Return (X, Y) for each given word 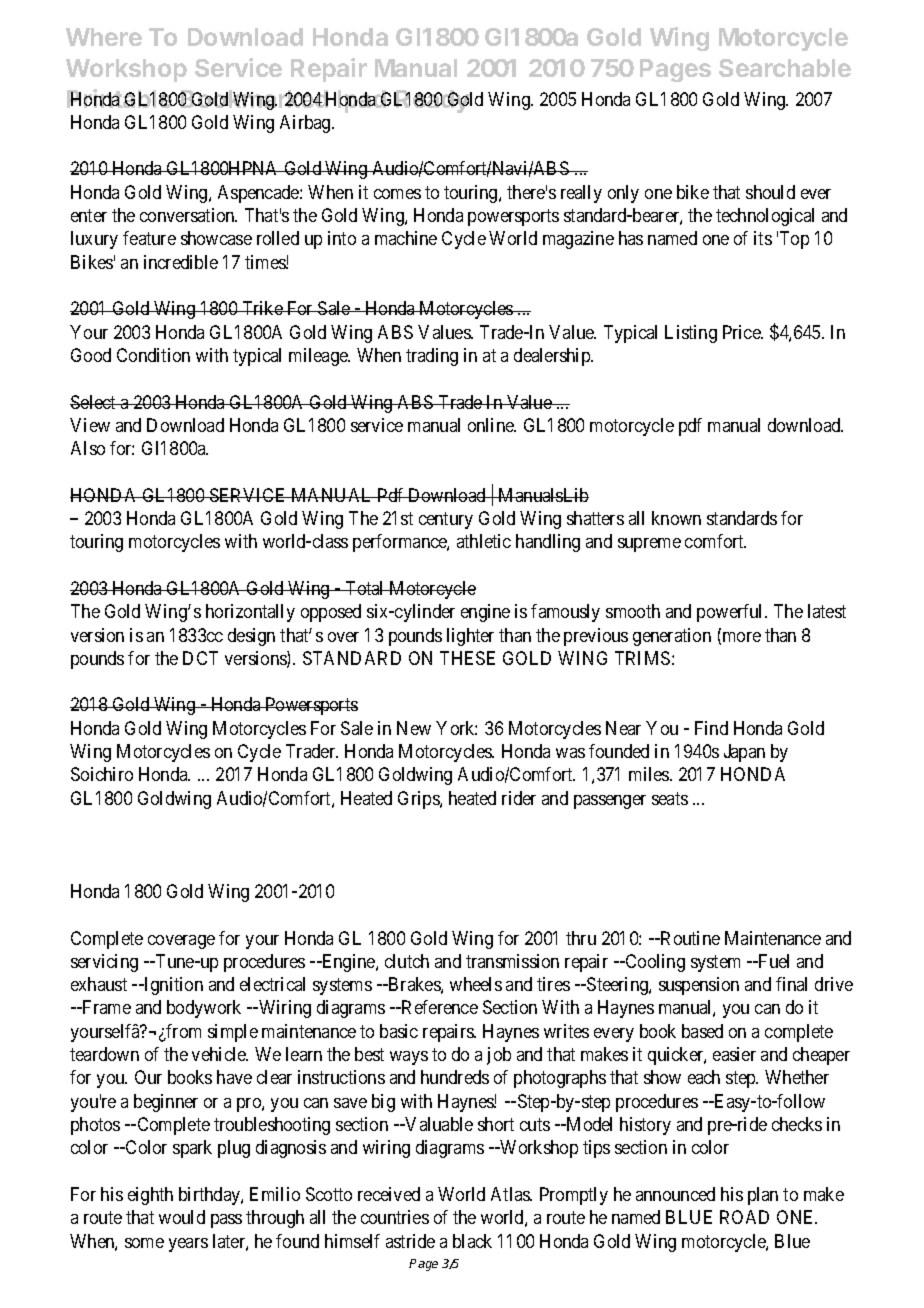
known (676, 518)
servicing (104, 963)
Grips (419, 800)
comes (397, 194)
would (182, 1217)
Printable (120, 98)
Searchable (785, 68)
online (492, 425)
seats (670, 798)
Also (88, 448)
